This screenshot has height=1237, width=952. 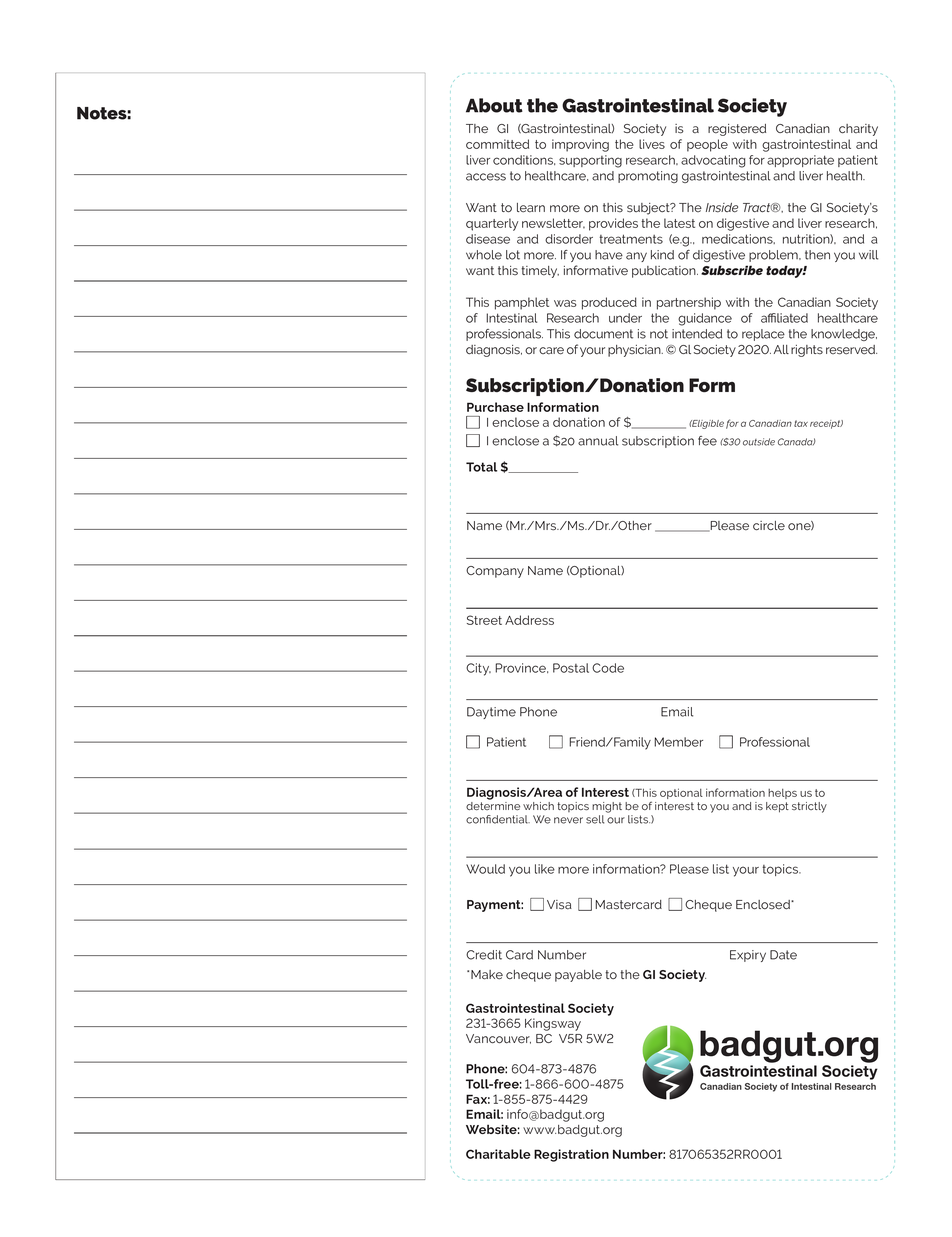 I want to click on Total, so click(x=481, y=467).
